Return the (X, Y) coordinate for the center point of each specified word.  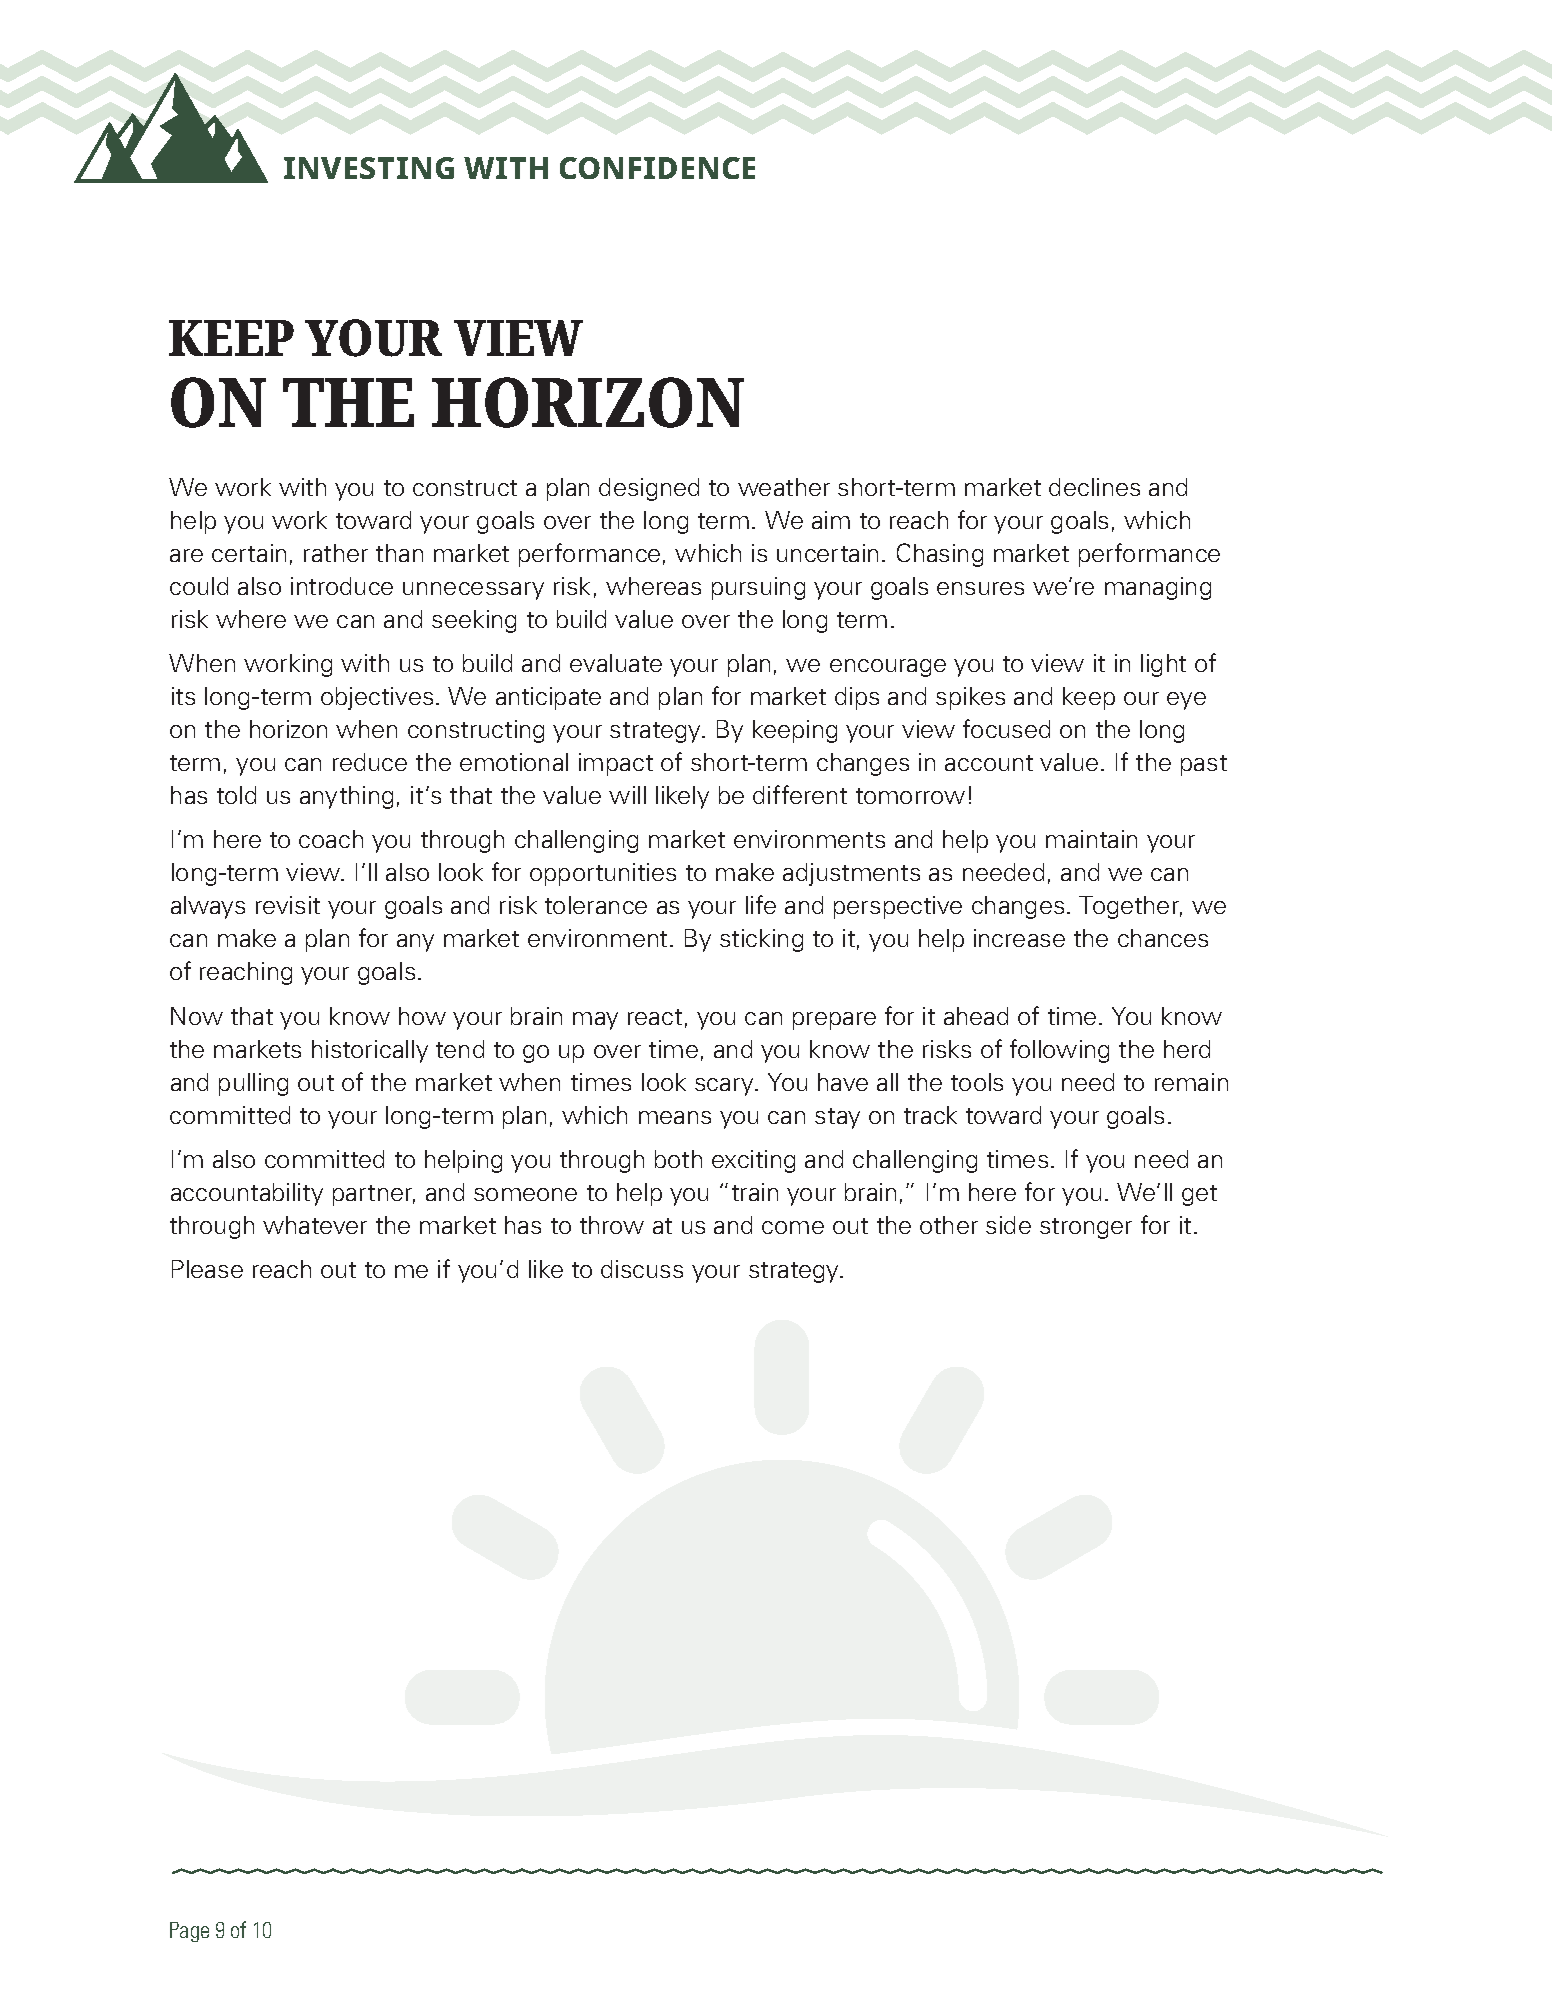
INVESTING (369, 168)
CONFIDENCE (657, 168)
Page (189, 1932)
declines (1094, 487)
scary (726, 1087)
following (1059, 1051)
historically (370, 1051)
